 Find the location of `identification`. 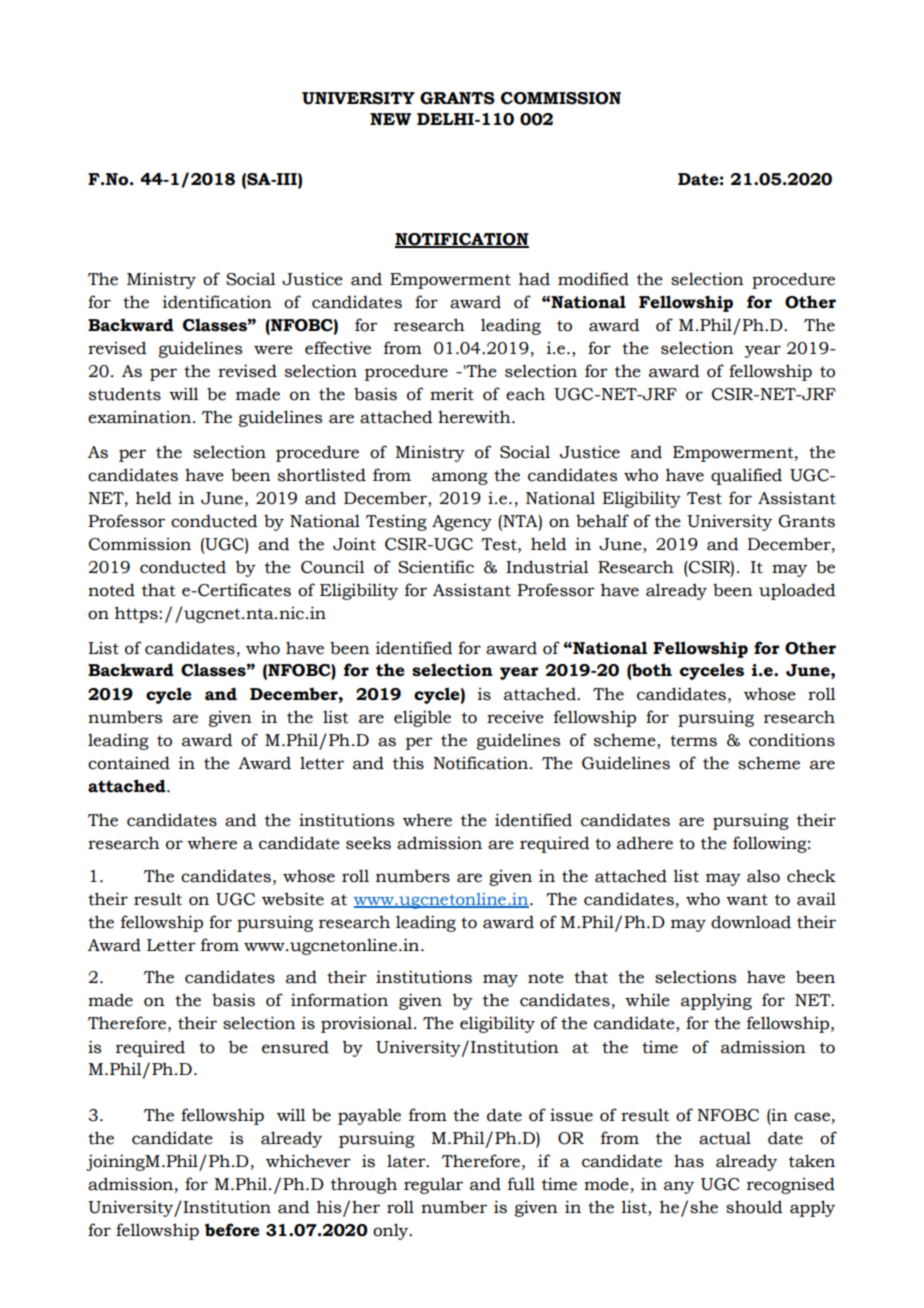

identification is located at coordinates (217, 302).
